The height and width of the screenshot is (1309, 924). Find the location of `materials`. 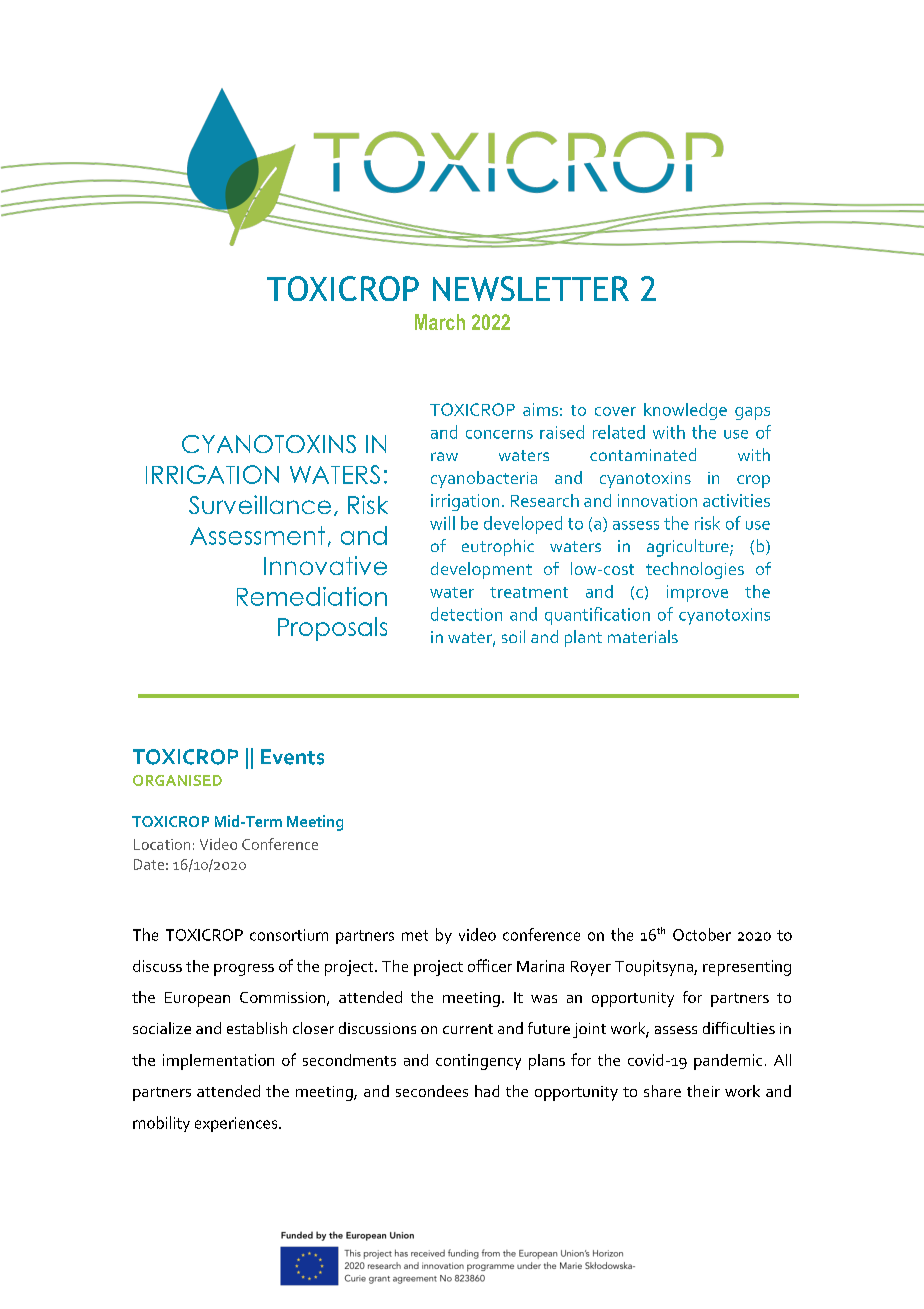

materials is located at coordinates (643, 636).
